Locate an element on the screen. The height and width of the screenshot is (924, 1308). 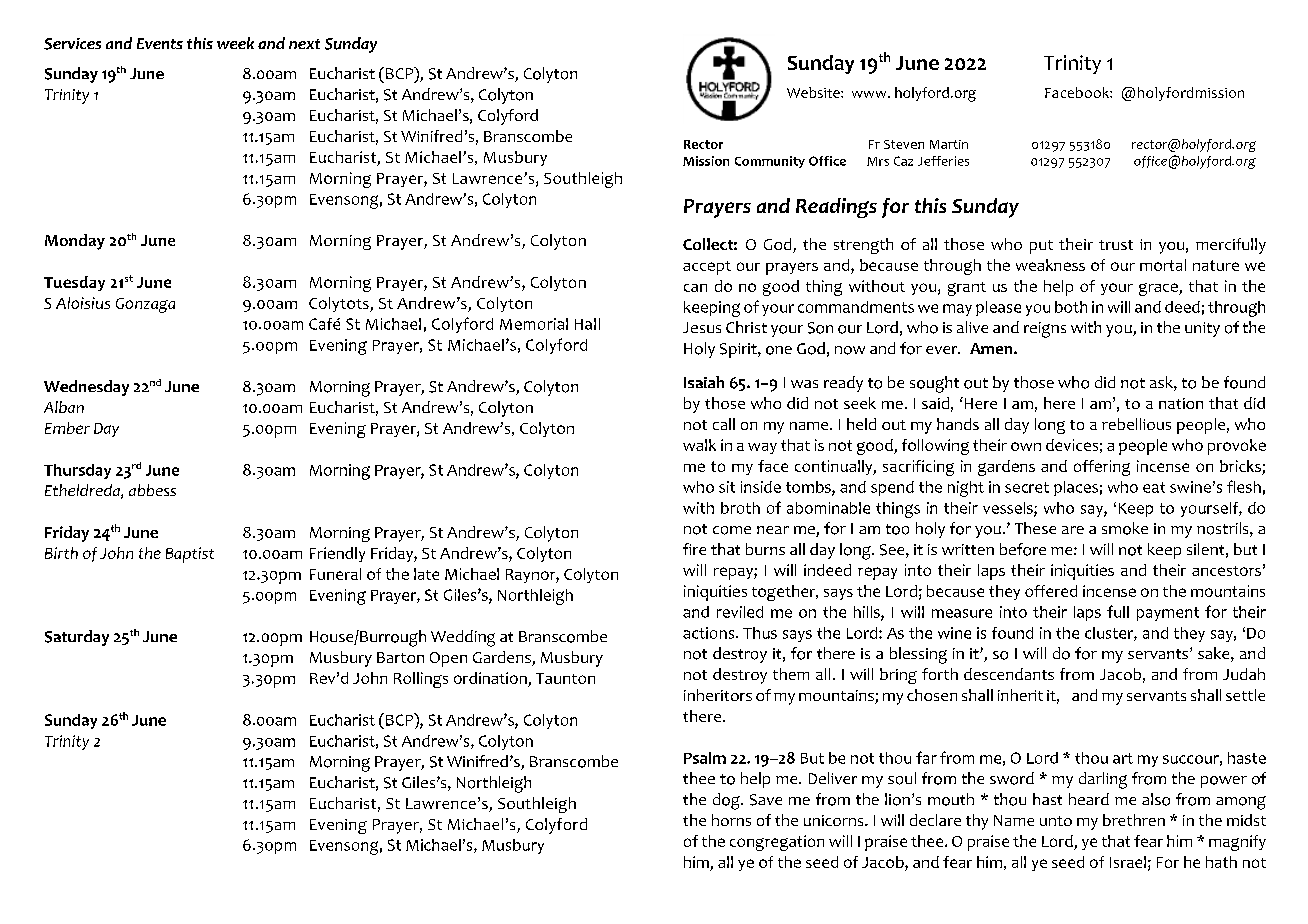
abbess is located at coordinates (152, 490).
